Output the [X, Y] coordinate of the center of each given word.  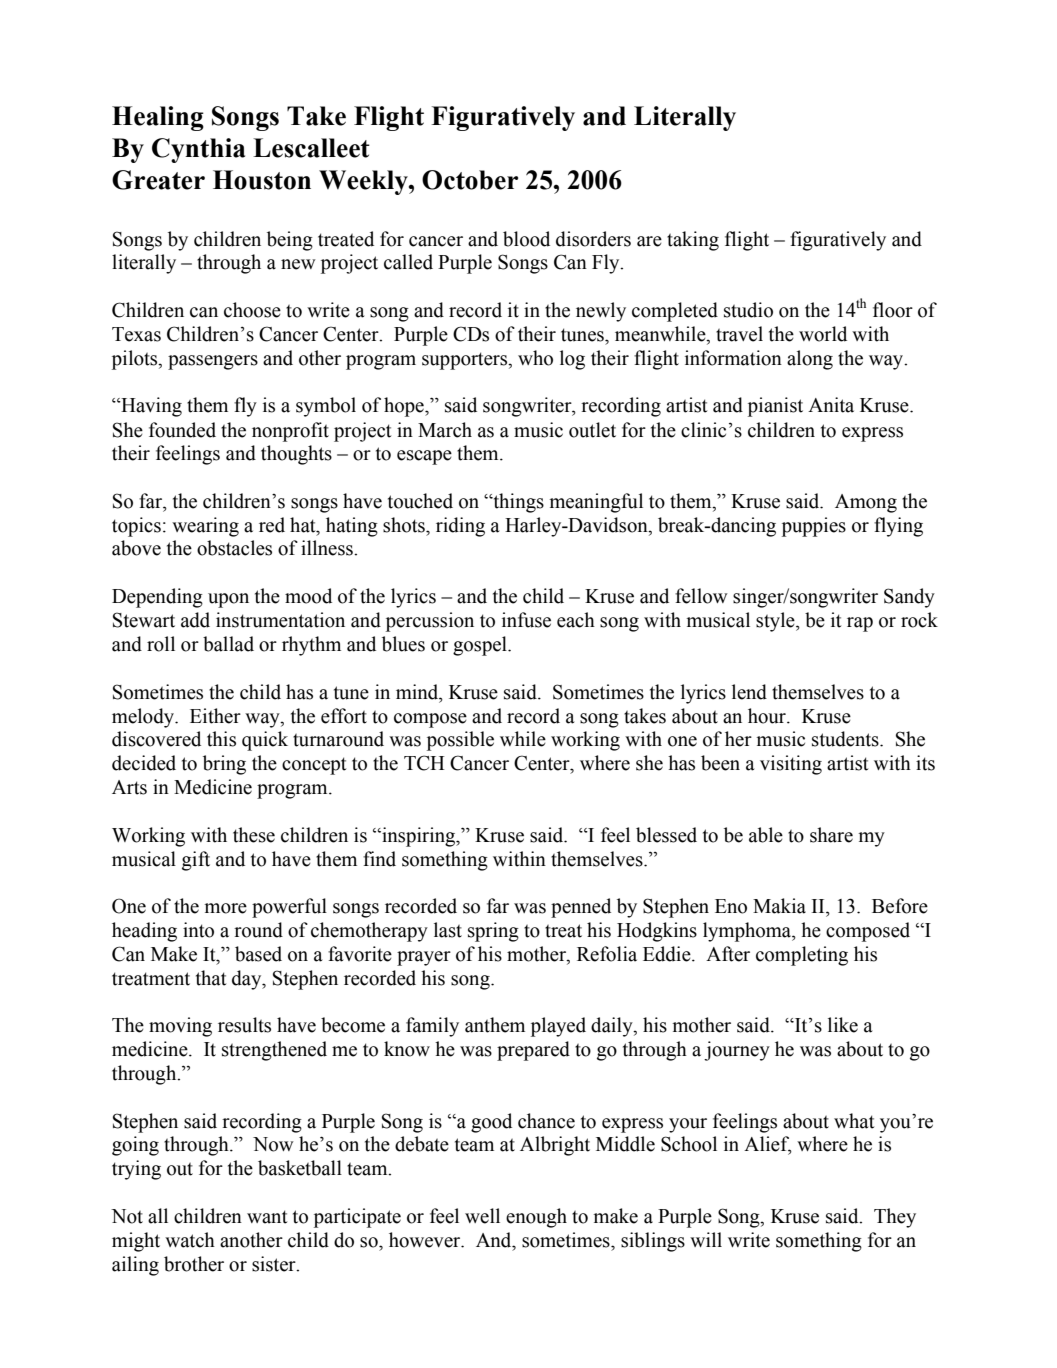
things [517, 503]
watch [190, 1240]
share [831, 835]
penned [581, 908]
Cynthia [198, 150]
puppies [814, 527]
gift [196, 861]
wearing [205, 527]
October [470, 180]
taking [693, 241]
